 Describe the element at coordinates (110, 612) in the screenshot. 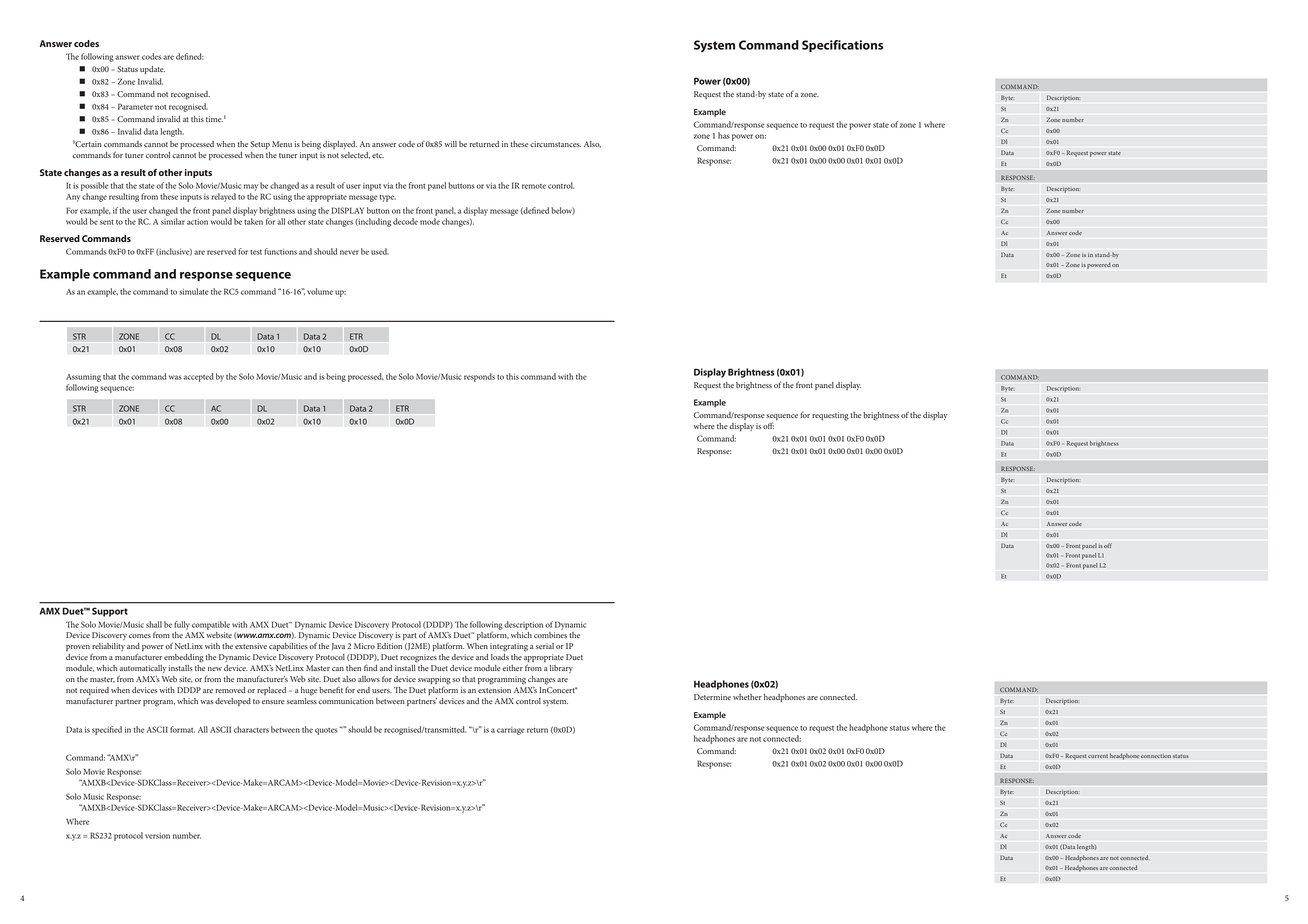

I see `Support` at that location.
